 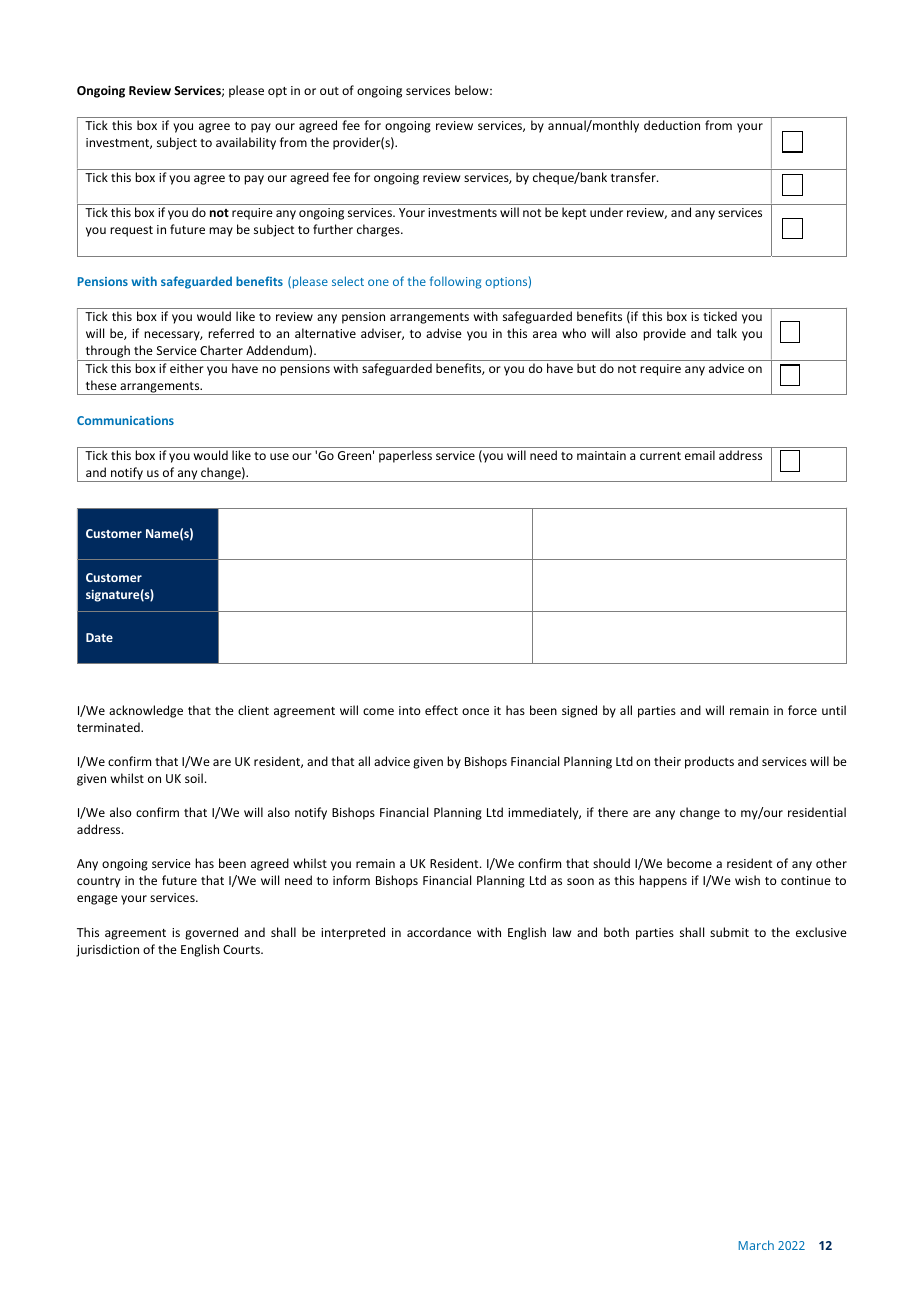 What do you see at coordinates (729, 932) in the document?
I see `submit` at bounding box center [729, 932].
